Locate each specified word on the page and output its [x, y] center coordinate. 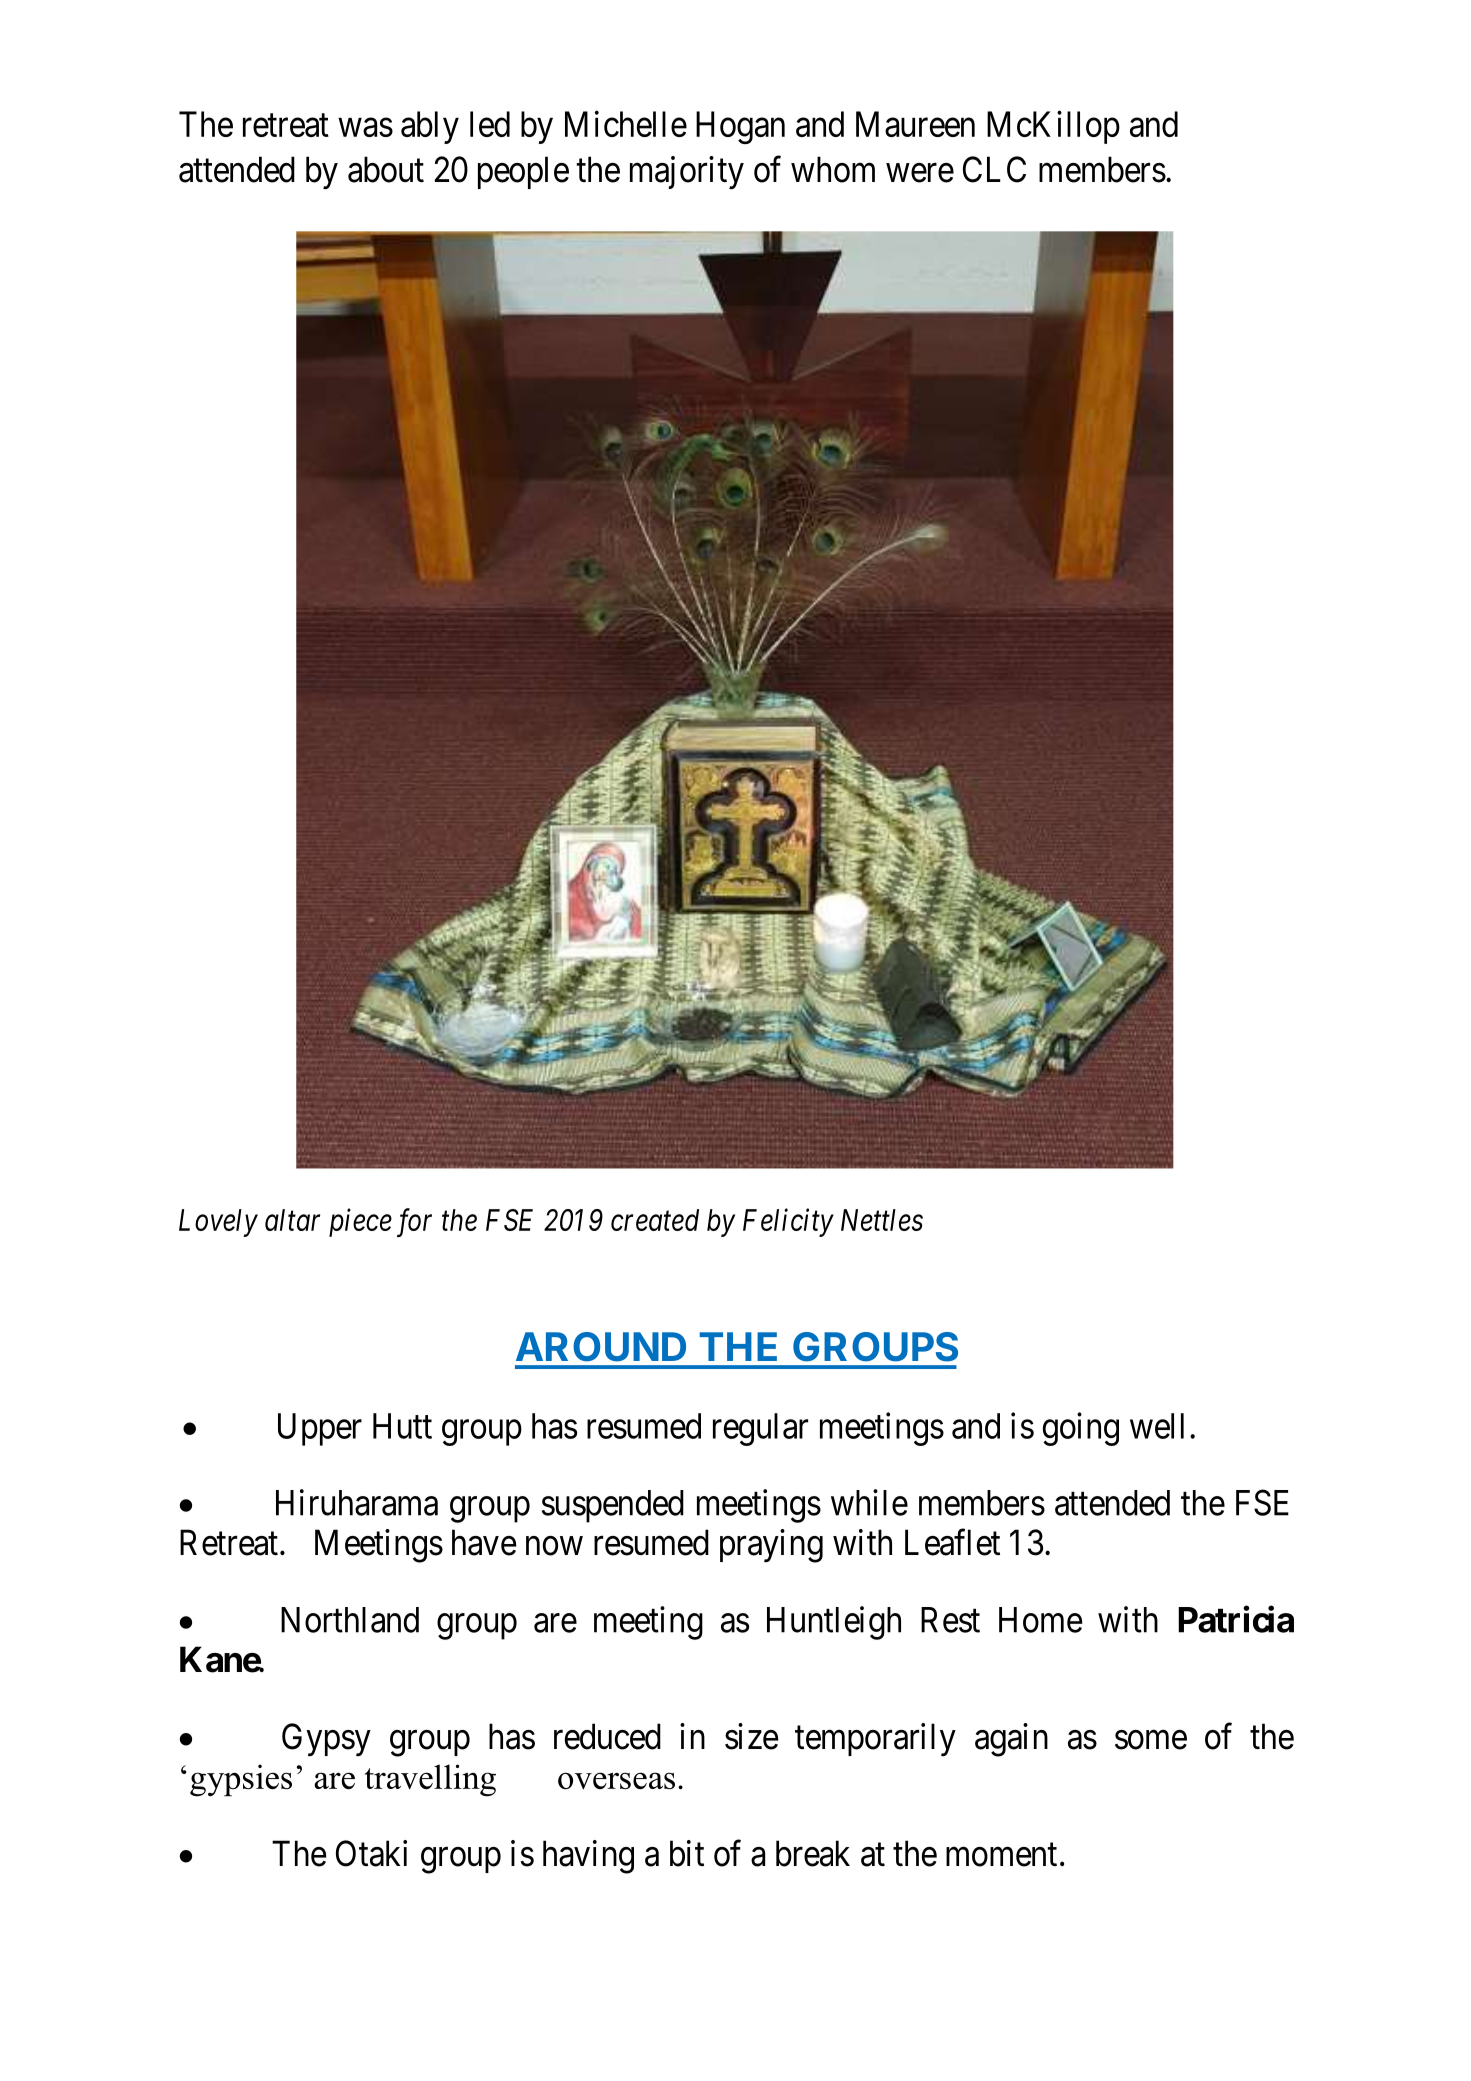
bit [687, 1853]
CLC [994, 169]
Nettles [882, 1220]
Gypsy [326, 1739]
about [386, 169]
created [655, 1220]
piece [360, 1223]
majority [687, 172]
